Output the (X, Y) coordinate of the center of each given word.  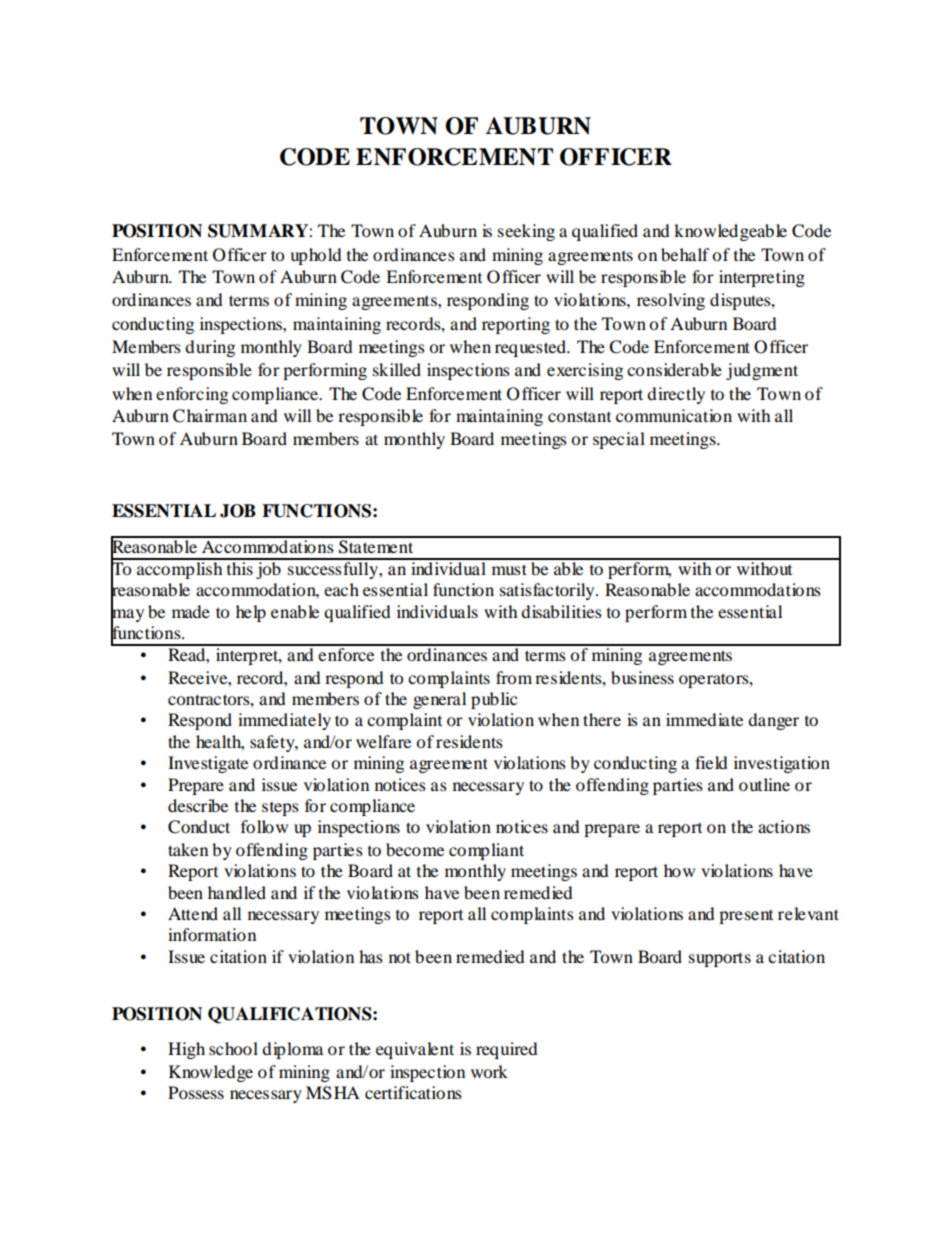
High (186, 1050)
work (489, 1071)
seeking (526, 232)
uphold (316, 256)
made (191, 611)
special (619, 440)
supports (720, 959)
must (509, 569)
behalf (685, 254)
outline (764, 784)
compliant (486, 851)
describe (198, 805)
